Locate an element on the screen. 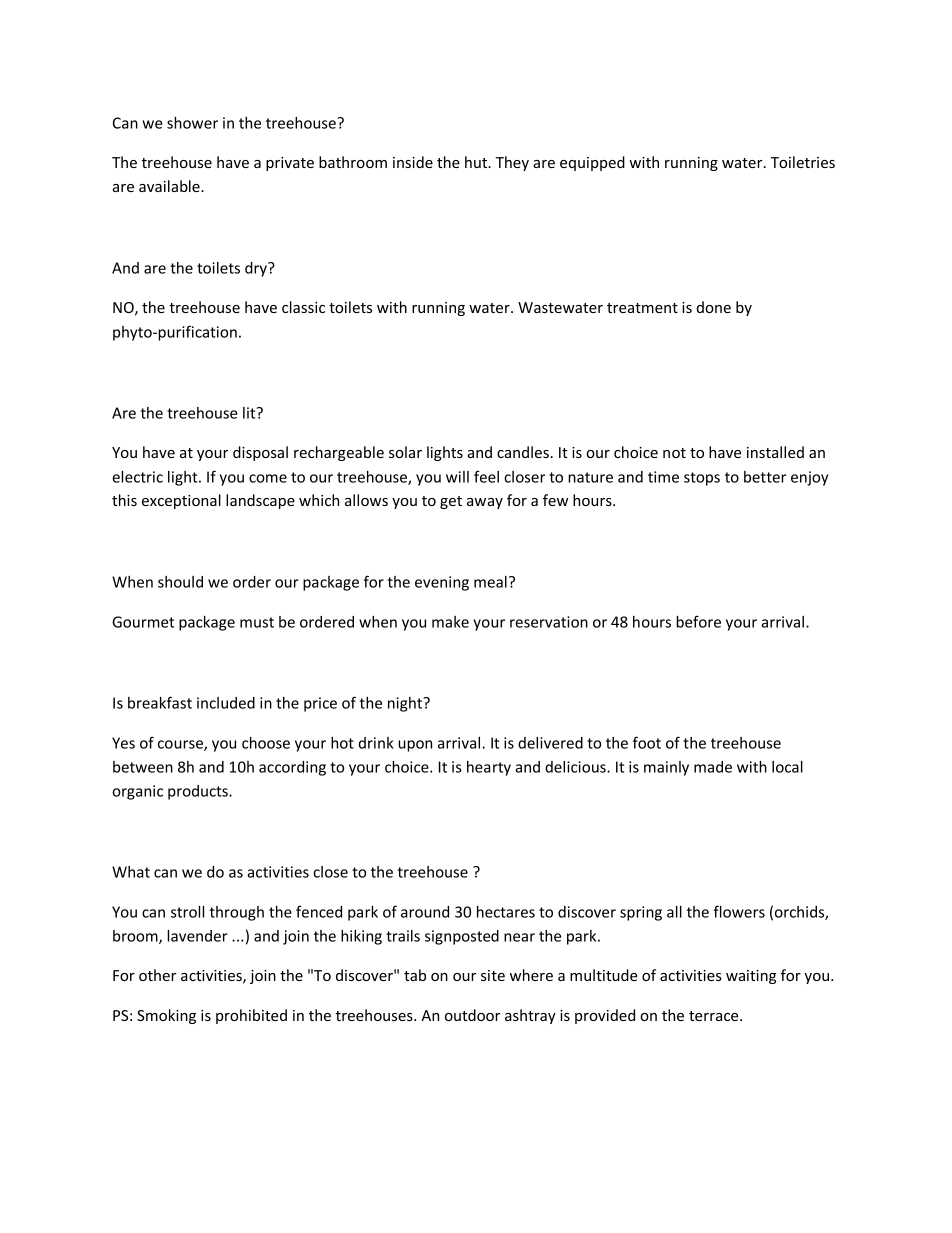  site is located at coordinates (493, 975).
